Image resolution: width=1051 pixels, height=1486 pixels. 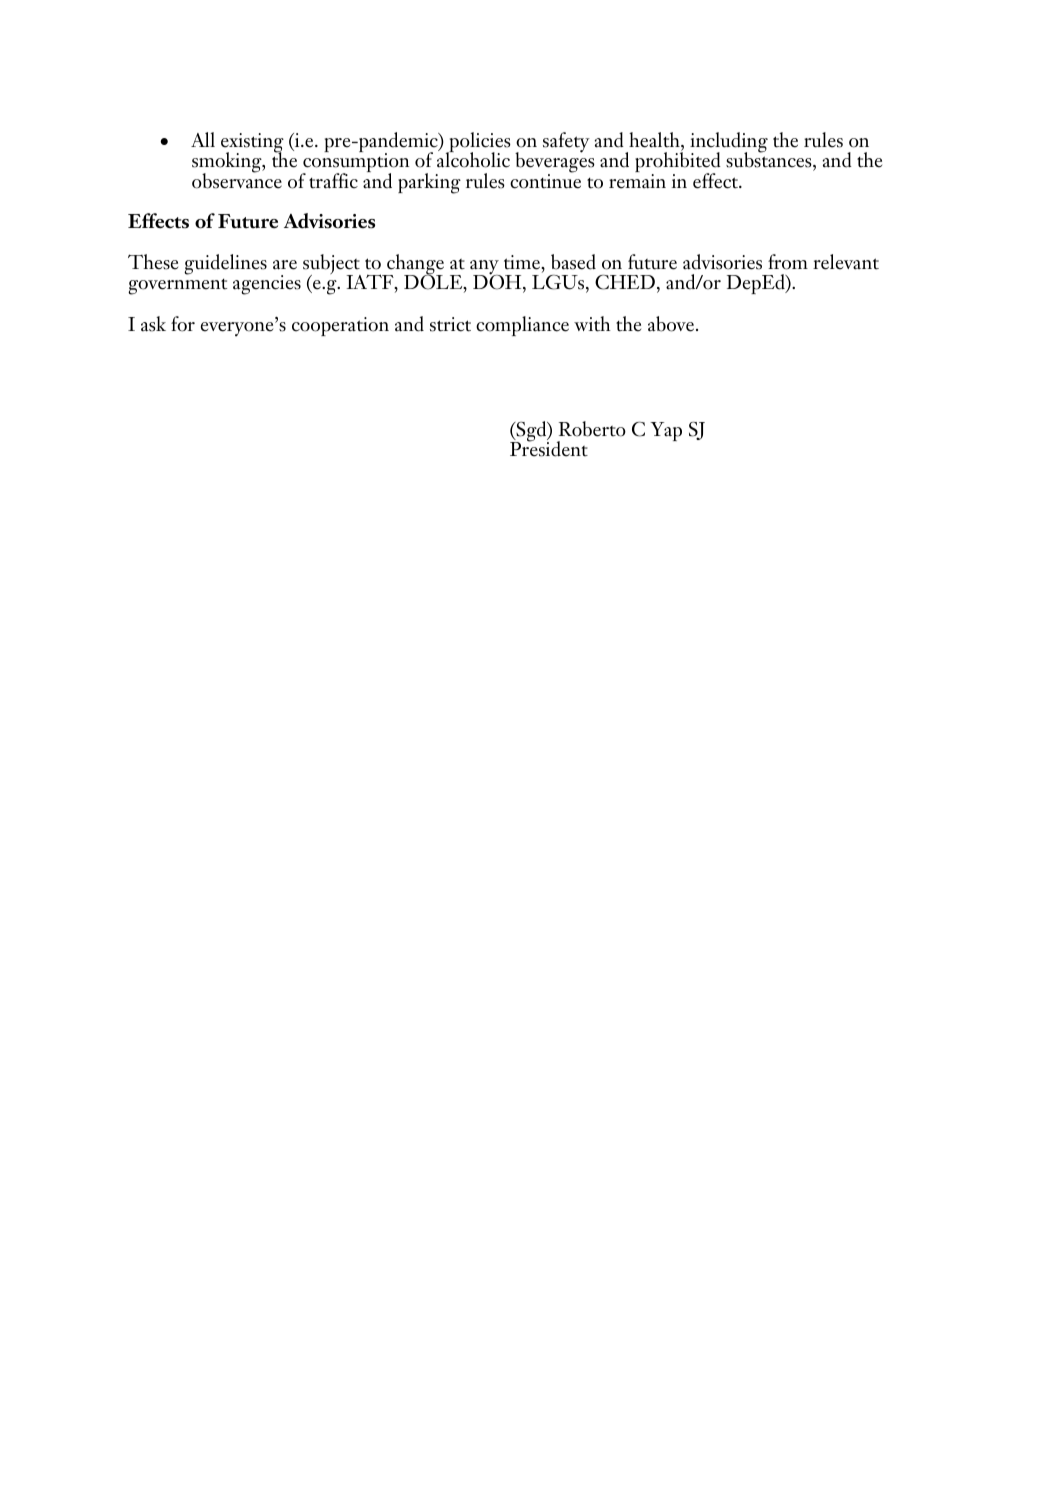 What do you see at coordinates (549, 448) in the page?
I see `President` at bounding box center [549, 448].
